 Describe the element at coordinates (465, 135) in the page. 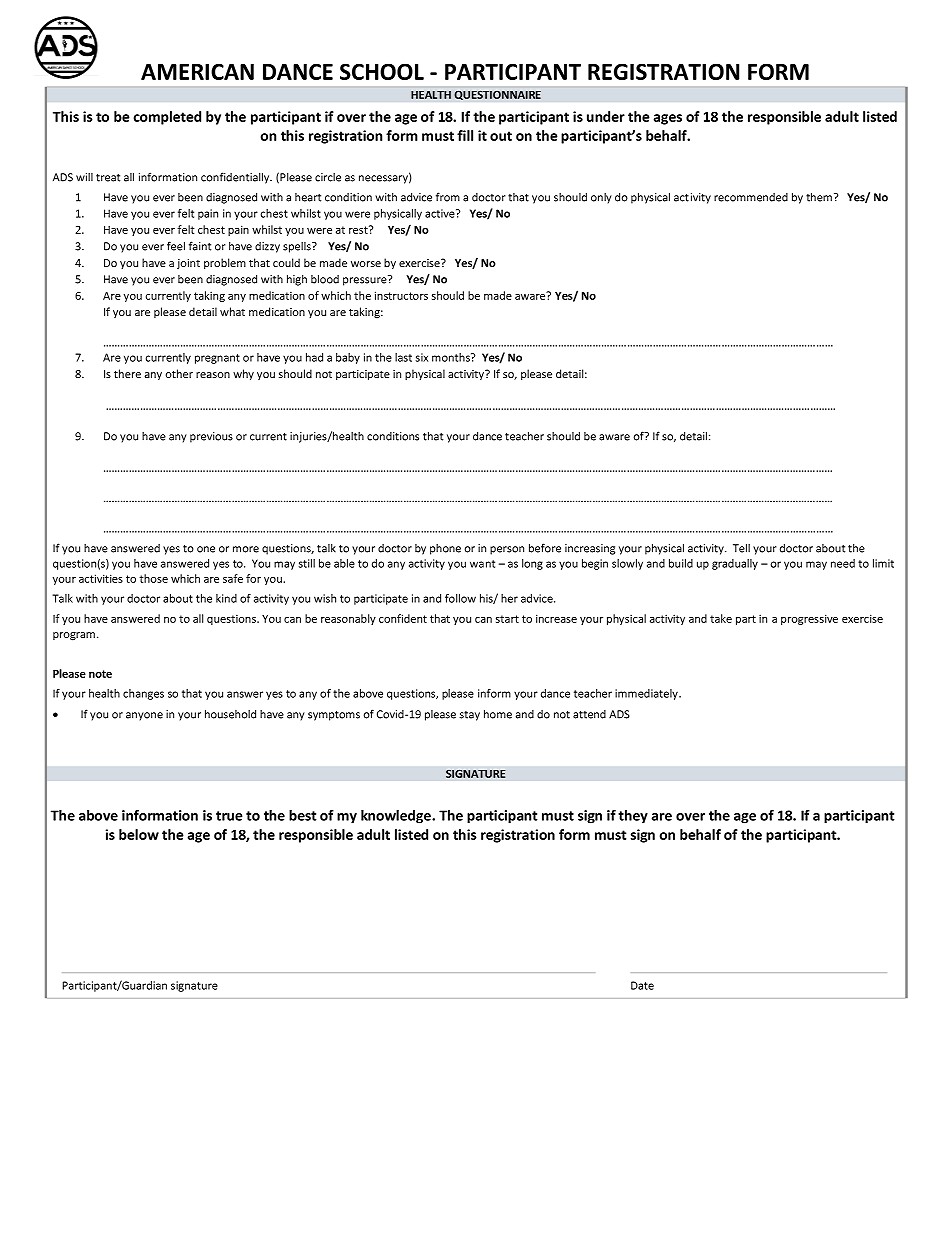

I see `fill` at that location.
